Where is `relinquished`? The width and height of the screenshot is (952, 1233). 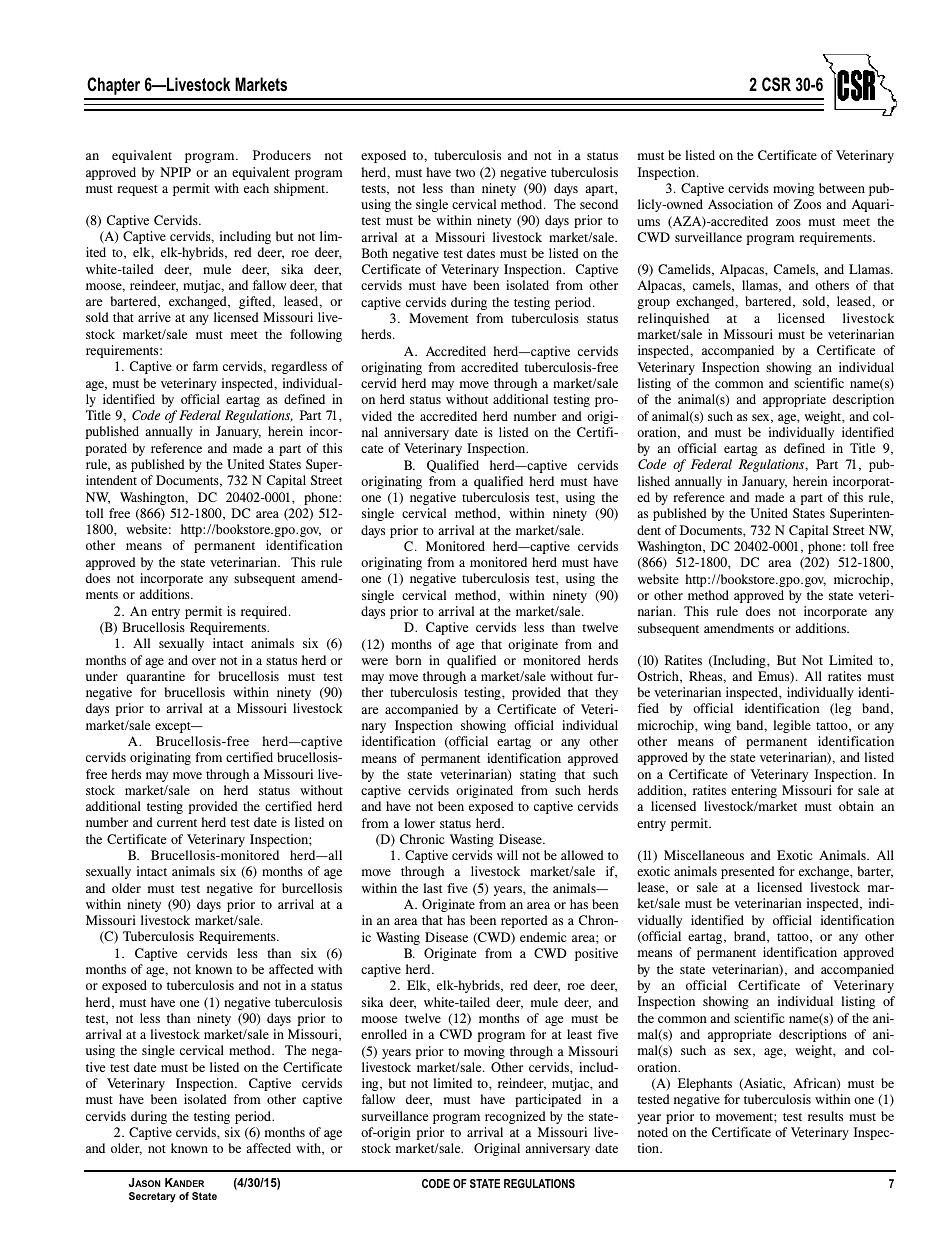 relinquished is located at coordinates (673, 319).
